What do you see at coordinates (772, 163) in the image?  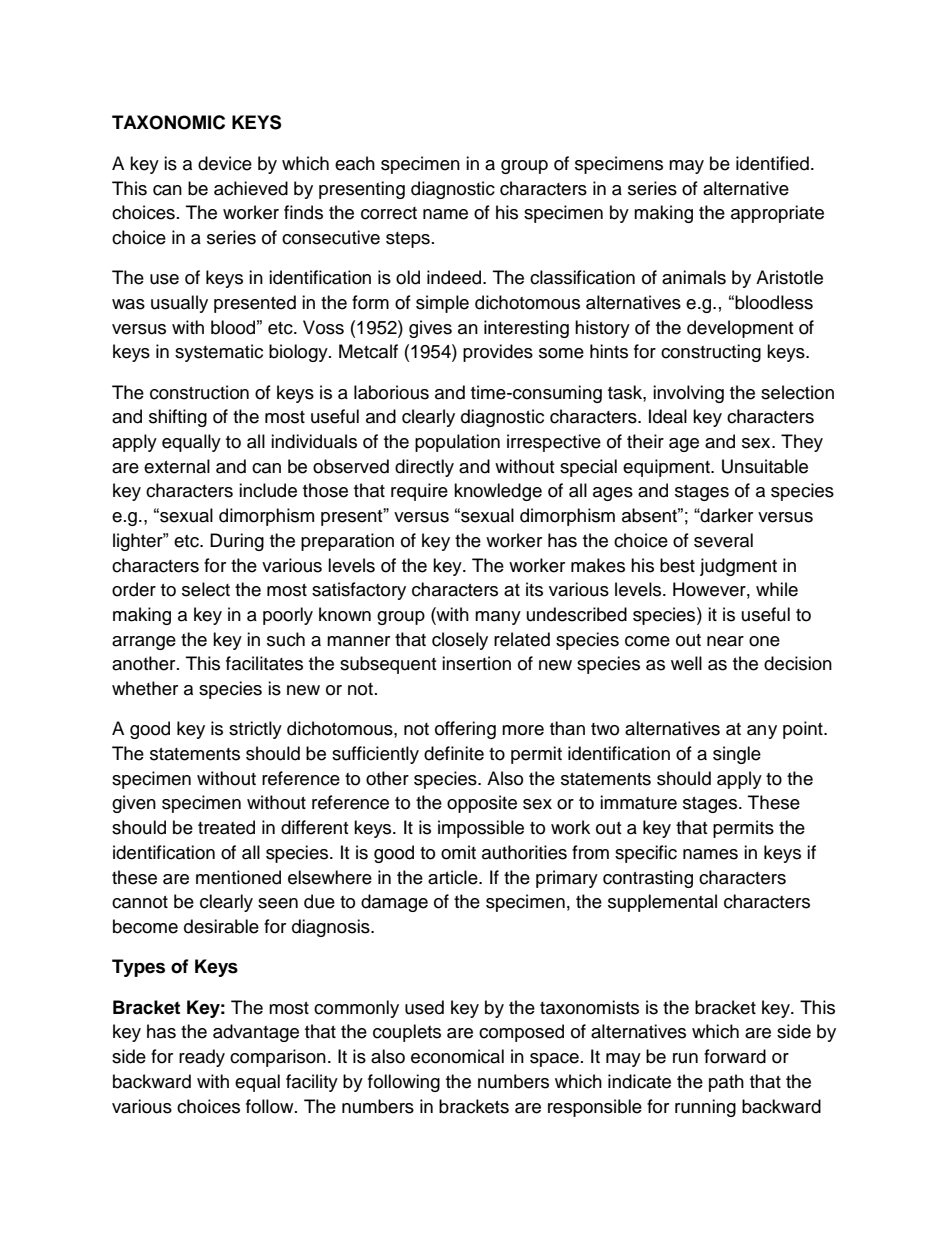 I see `identified` at bounding box center [772, 163].
